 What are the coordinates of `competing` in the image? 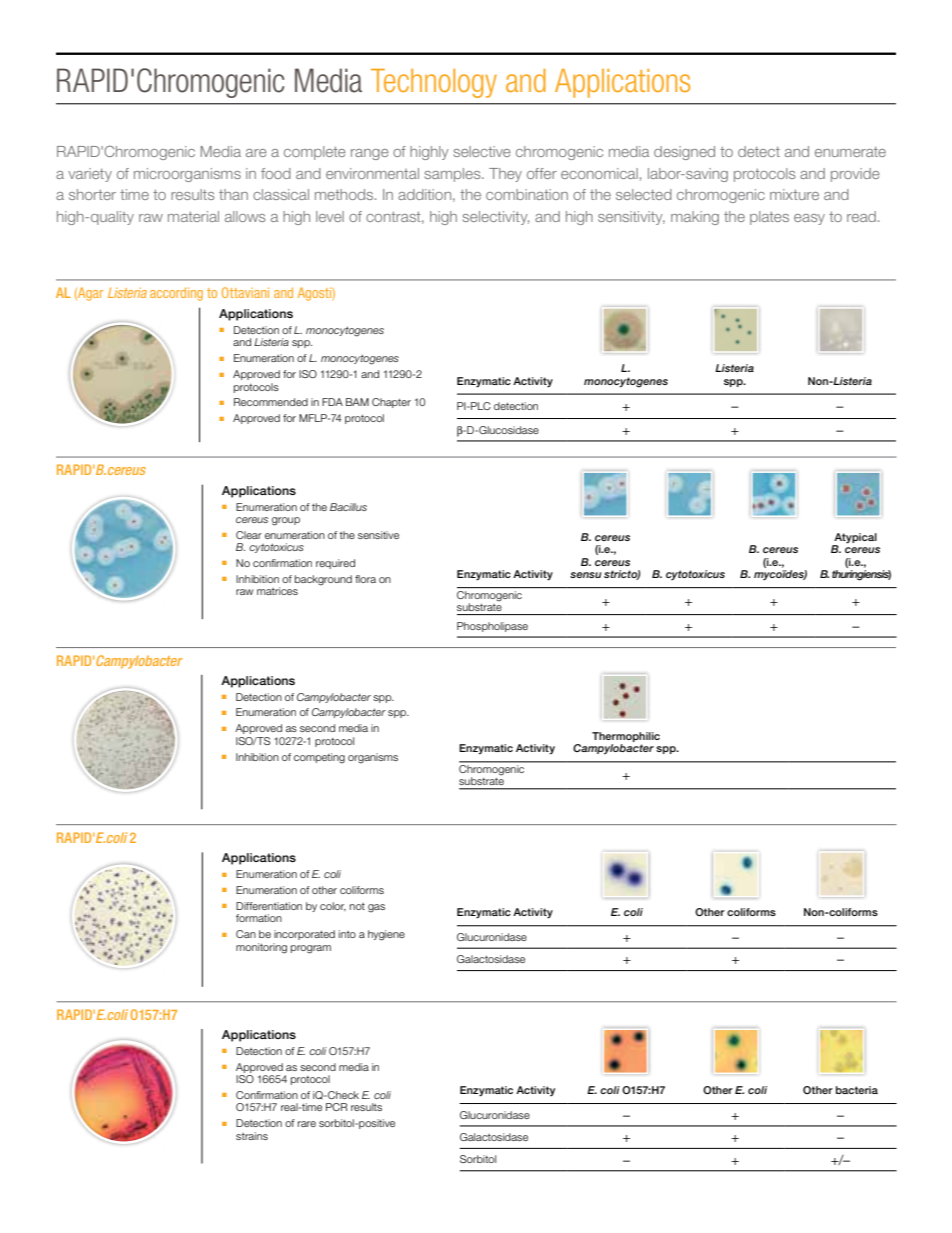 It's located at (319, 758).
